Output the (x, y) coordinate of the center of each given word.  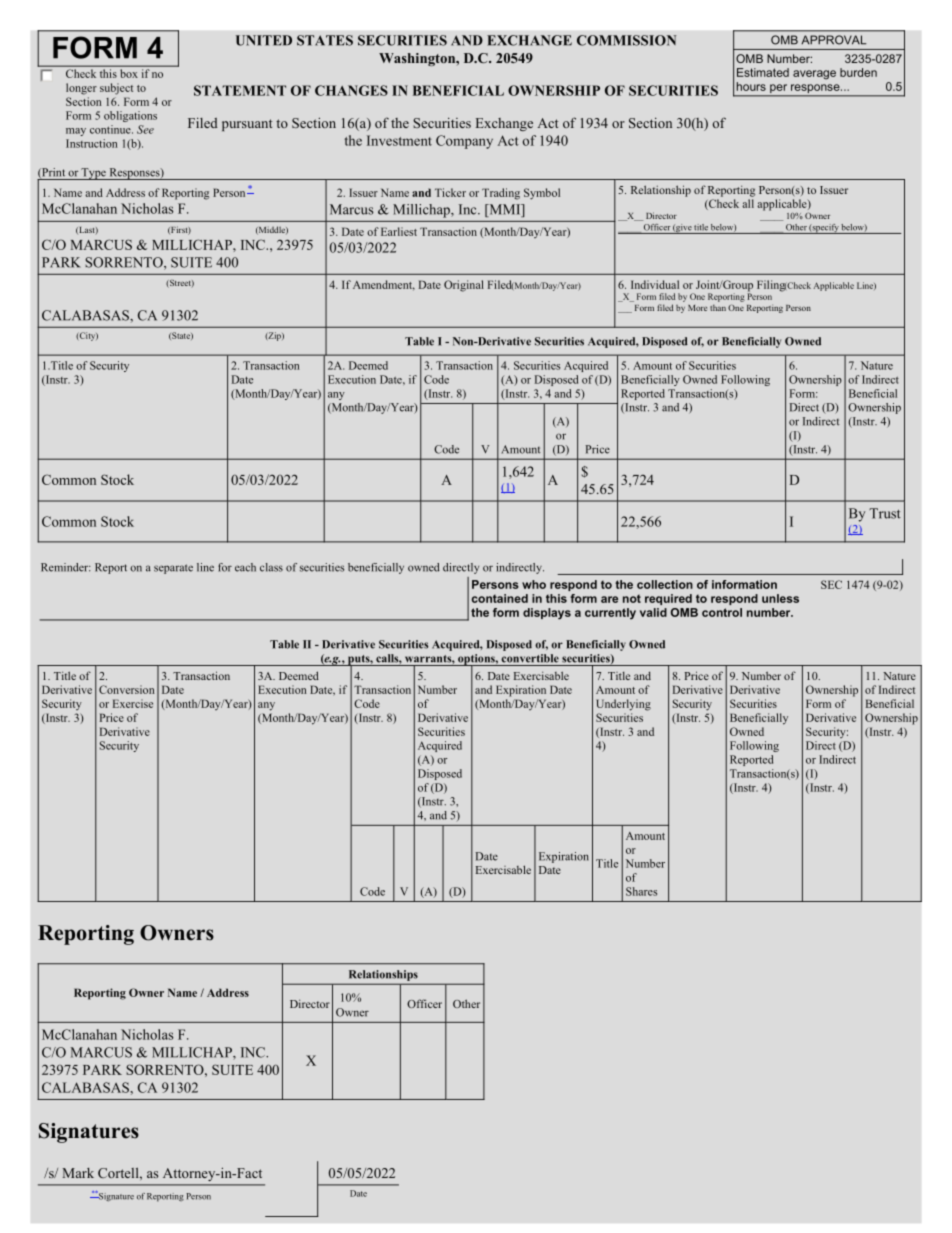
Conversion (126, 689)
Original (464, 286)
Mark (78, 1173)
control (722, 612)
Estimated (763, 72)
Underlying (623, 705)
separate (173, 569)
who (534, 584)
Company (464, 142)
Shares (641, 891)
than (718, 307)
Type (94, 174)
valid (653, 612)
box (129, 73)
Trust (885, 513)
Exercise (133, 703)
